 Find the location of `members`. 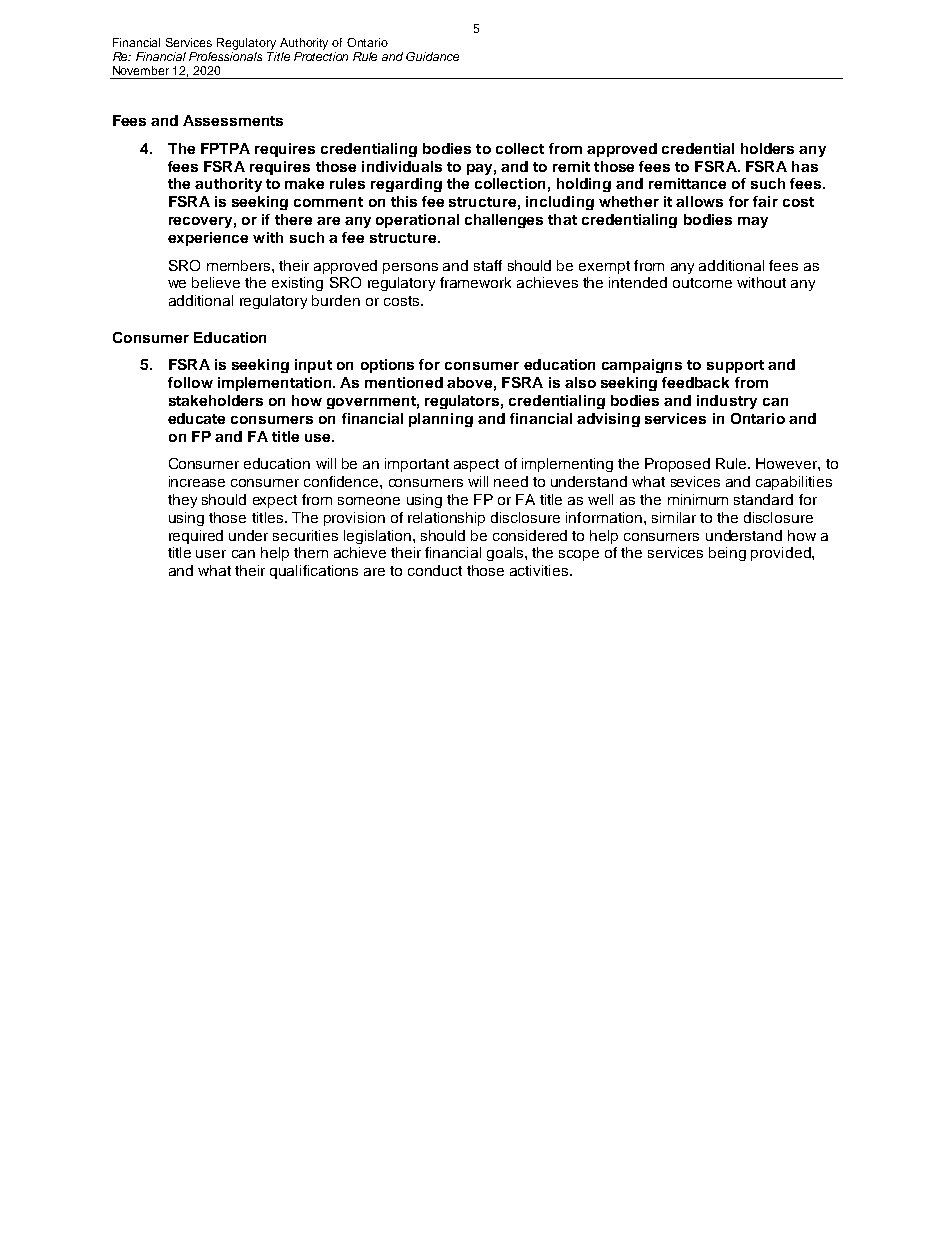

members is located at coordinates (240, 265).
